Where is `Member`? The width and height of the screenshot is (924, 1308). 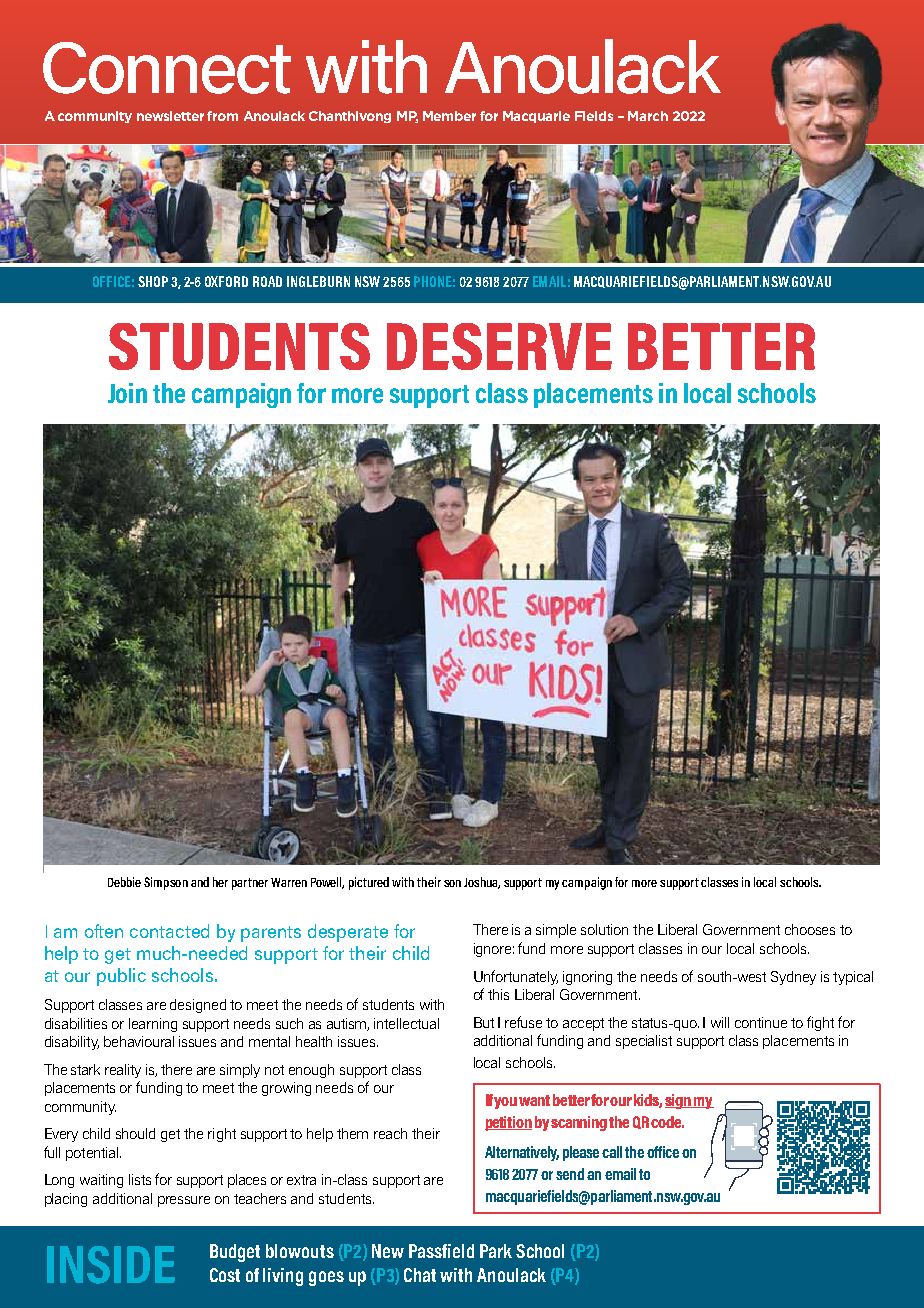 Member is located at coordinates (449, 116).
